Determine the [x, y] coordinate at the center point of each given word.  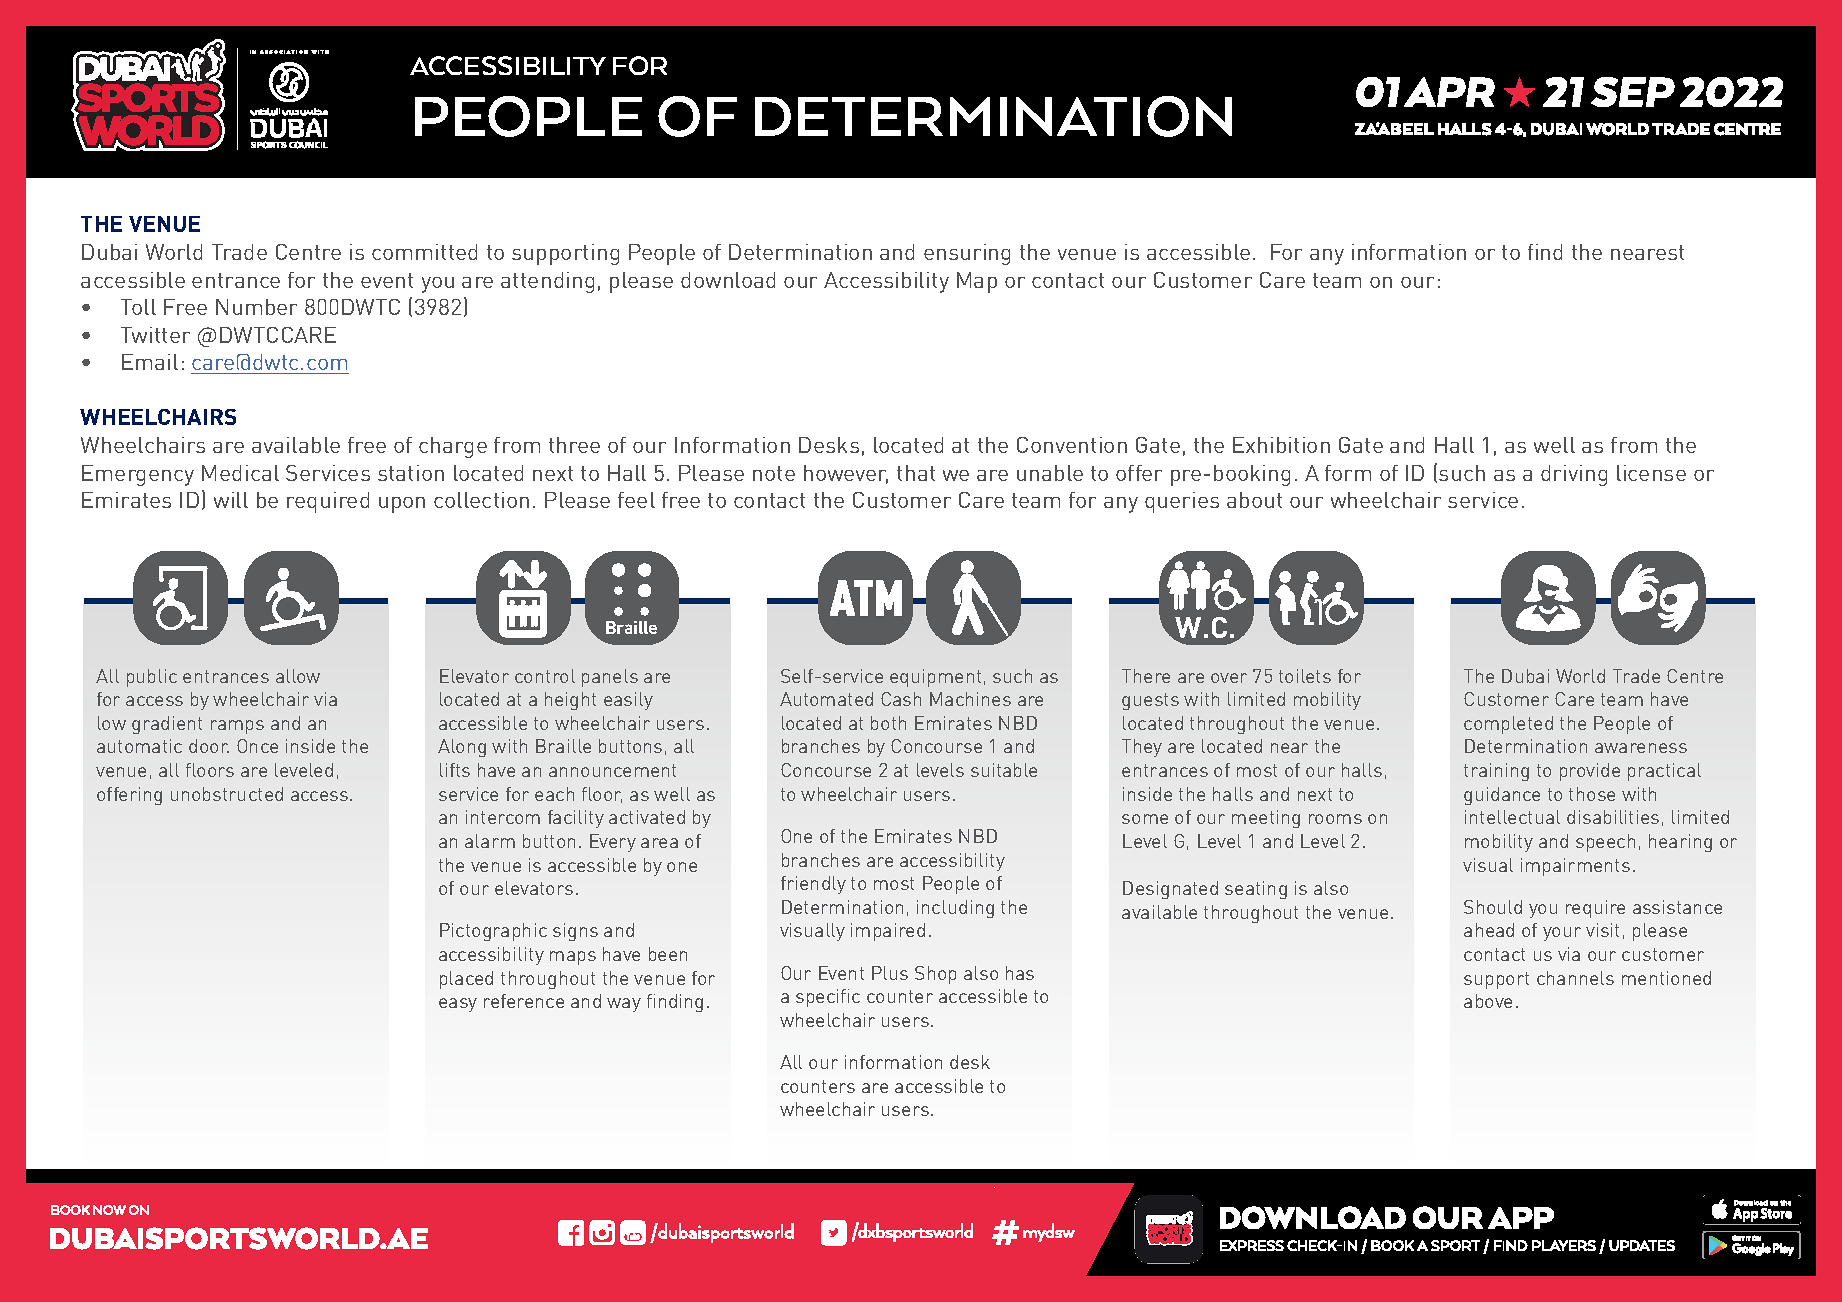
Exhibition [1281, 445]
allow [298, 676]
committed [424, 252]
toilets [1305, 676]
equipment [935, 678]
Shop [935, 975]
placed [466, 980]
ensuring [967, 254]
